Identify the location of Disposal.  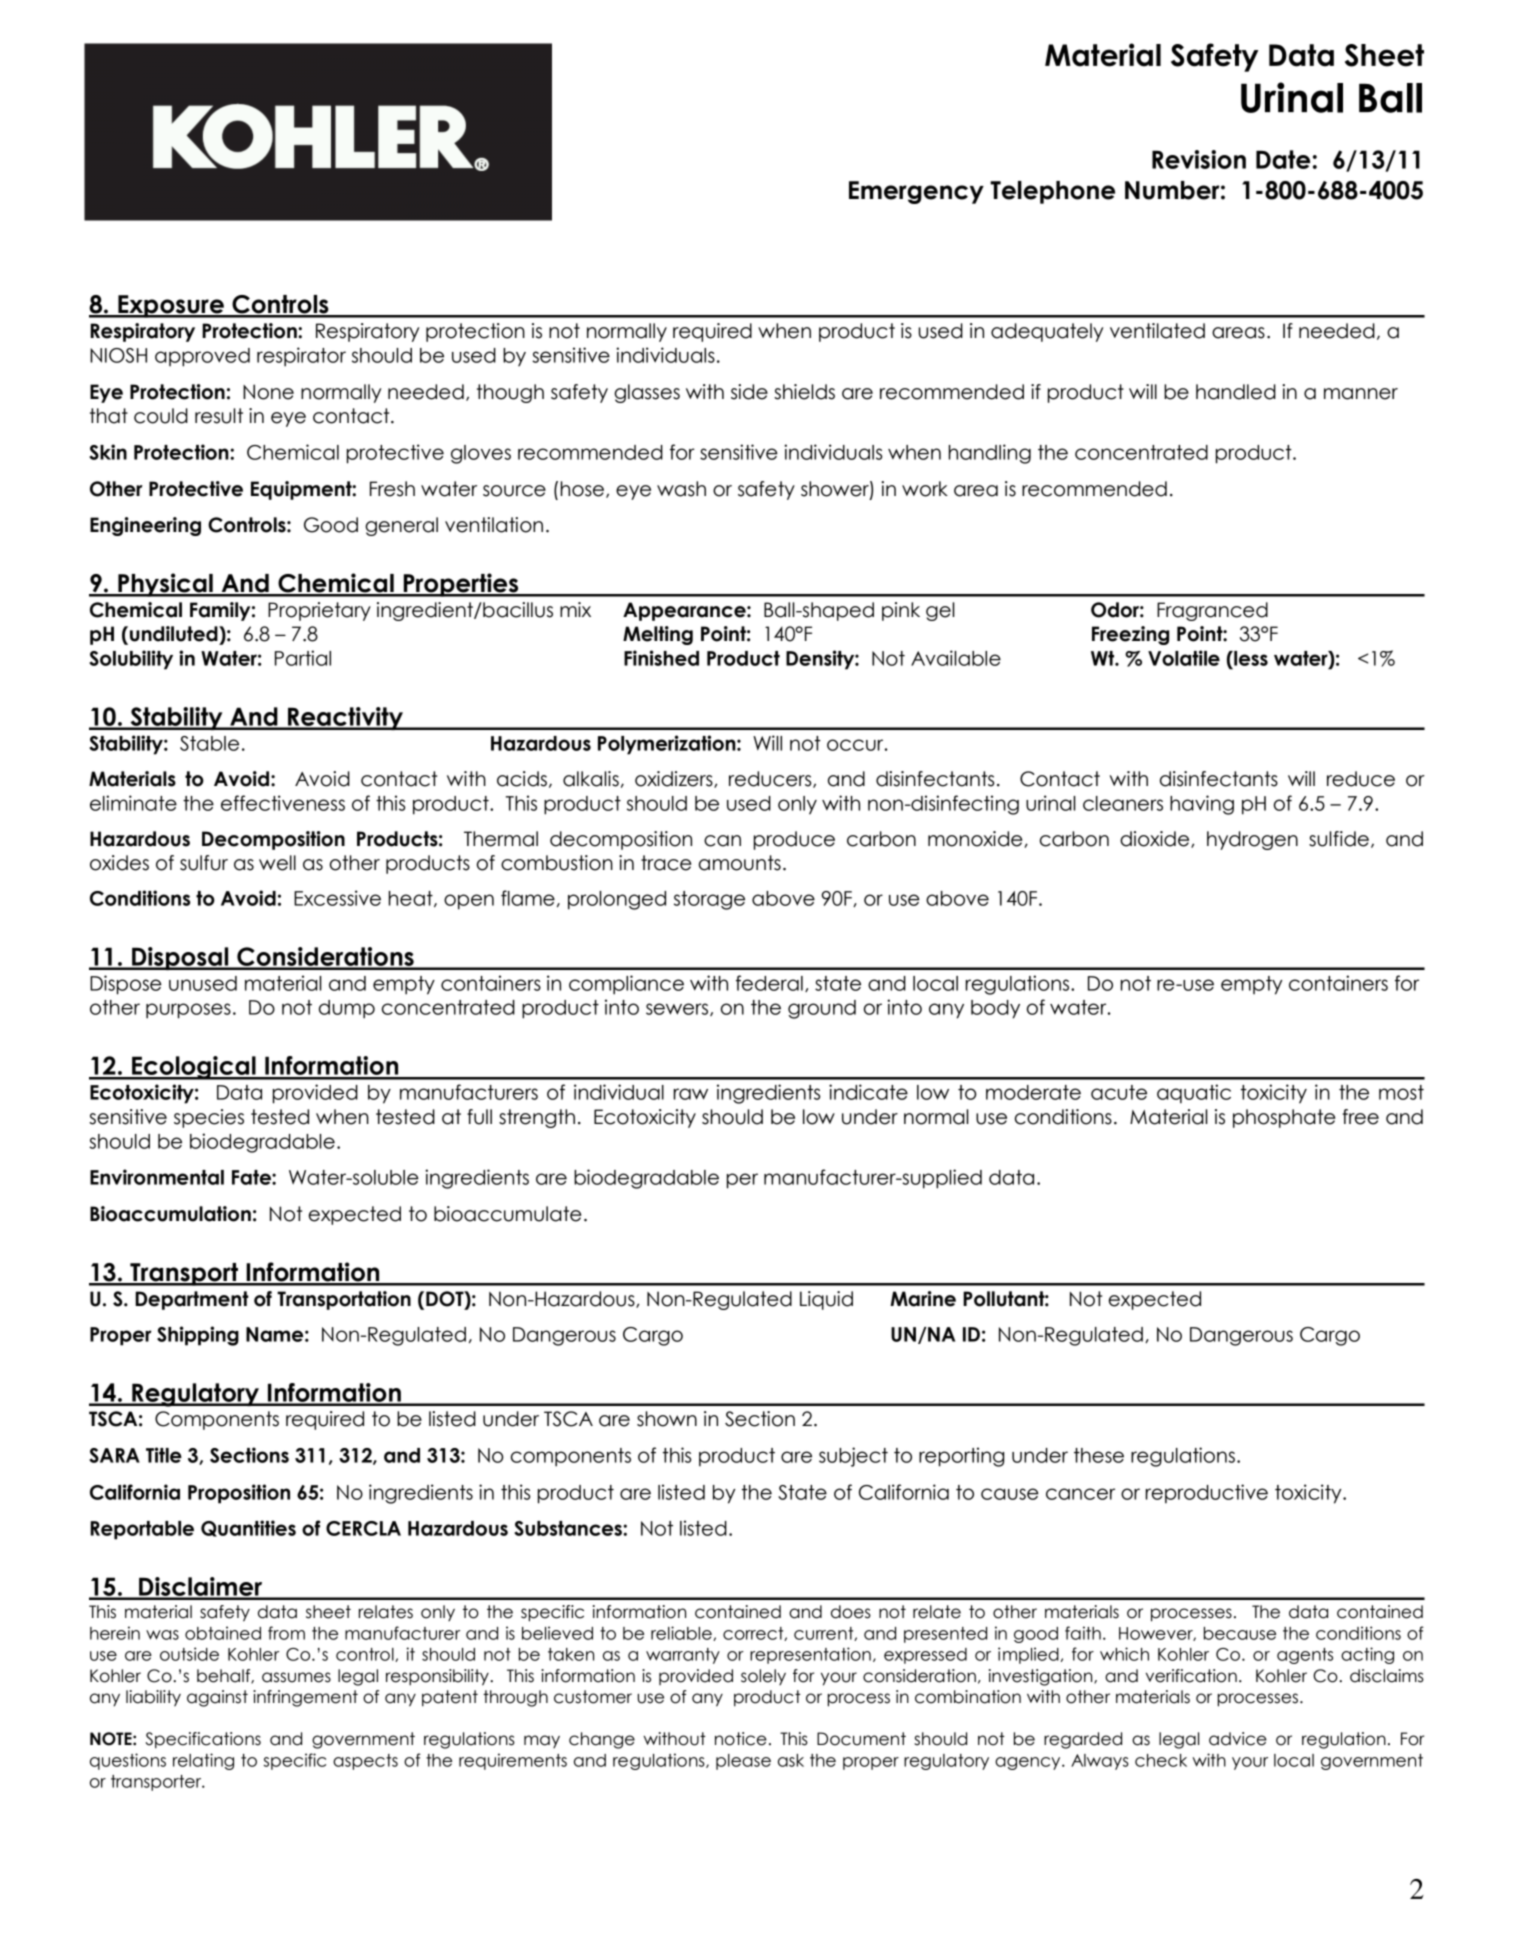
(180, 958).
